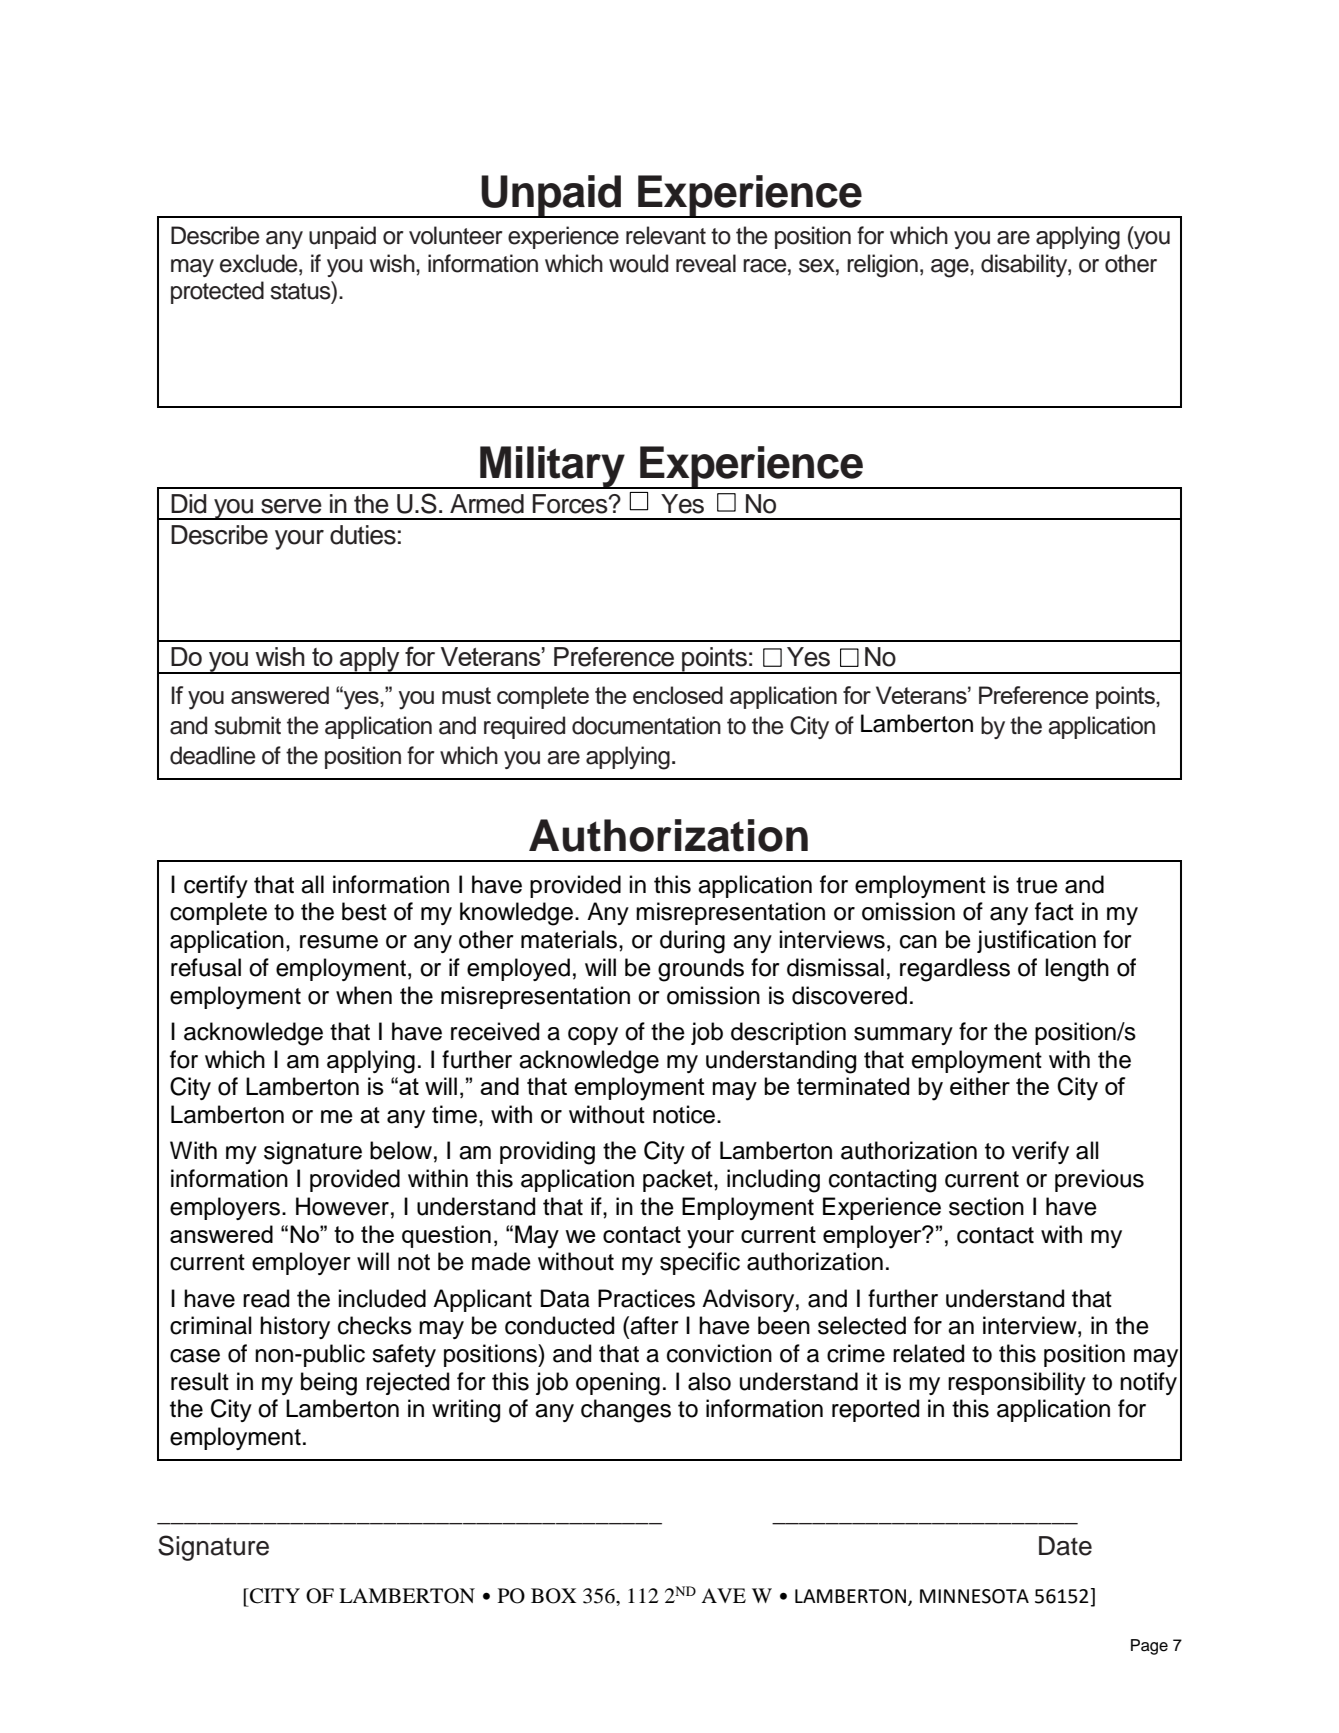 The height and width of the document is (1733, 1339). What do you see at coordinates (678, 695) in the document?
I see `enclosed` at bounding box center [678, 695].
